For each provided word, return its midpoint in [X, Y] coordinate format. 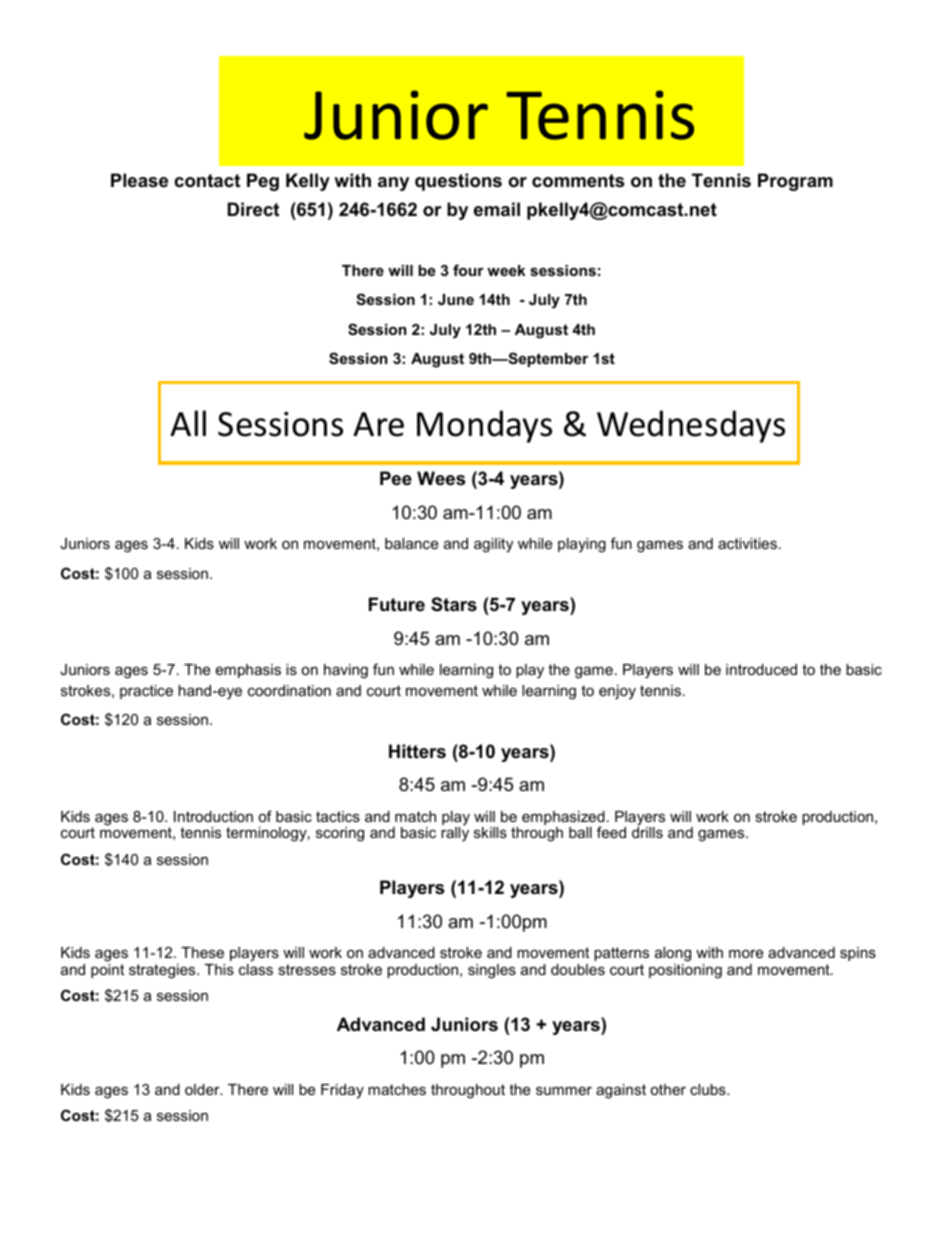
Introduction [213, 816]
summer [564, 1090]
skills [490, 832]
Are [378, 424]
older [203, 1089]
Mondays [484, 426]
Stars [454, 604]
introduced [761, 669]
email [497, 209]
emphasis [248, 671]
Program [795, 182]
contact [207, 181]
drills [647, 831]
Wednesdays [691, 426]
